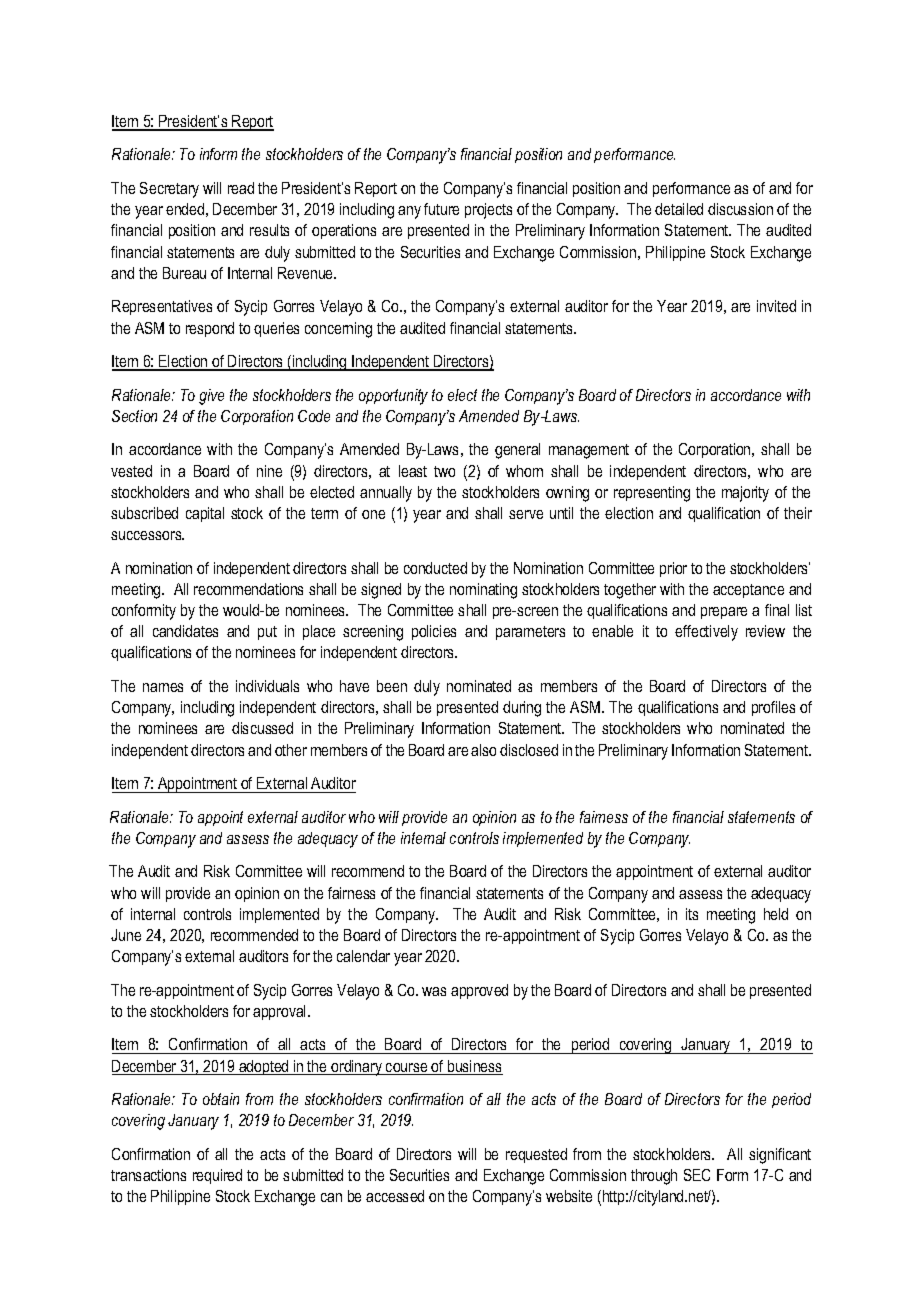 This document has height=1308, width=924. I want to click on majority, so click(745, 494).
